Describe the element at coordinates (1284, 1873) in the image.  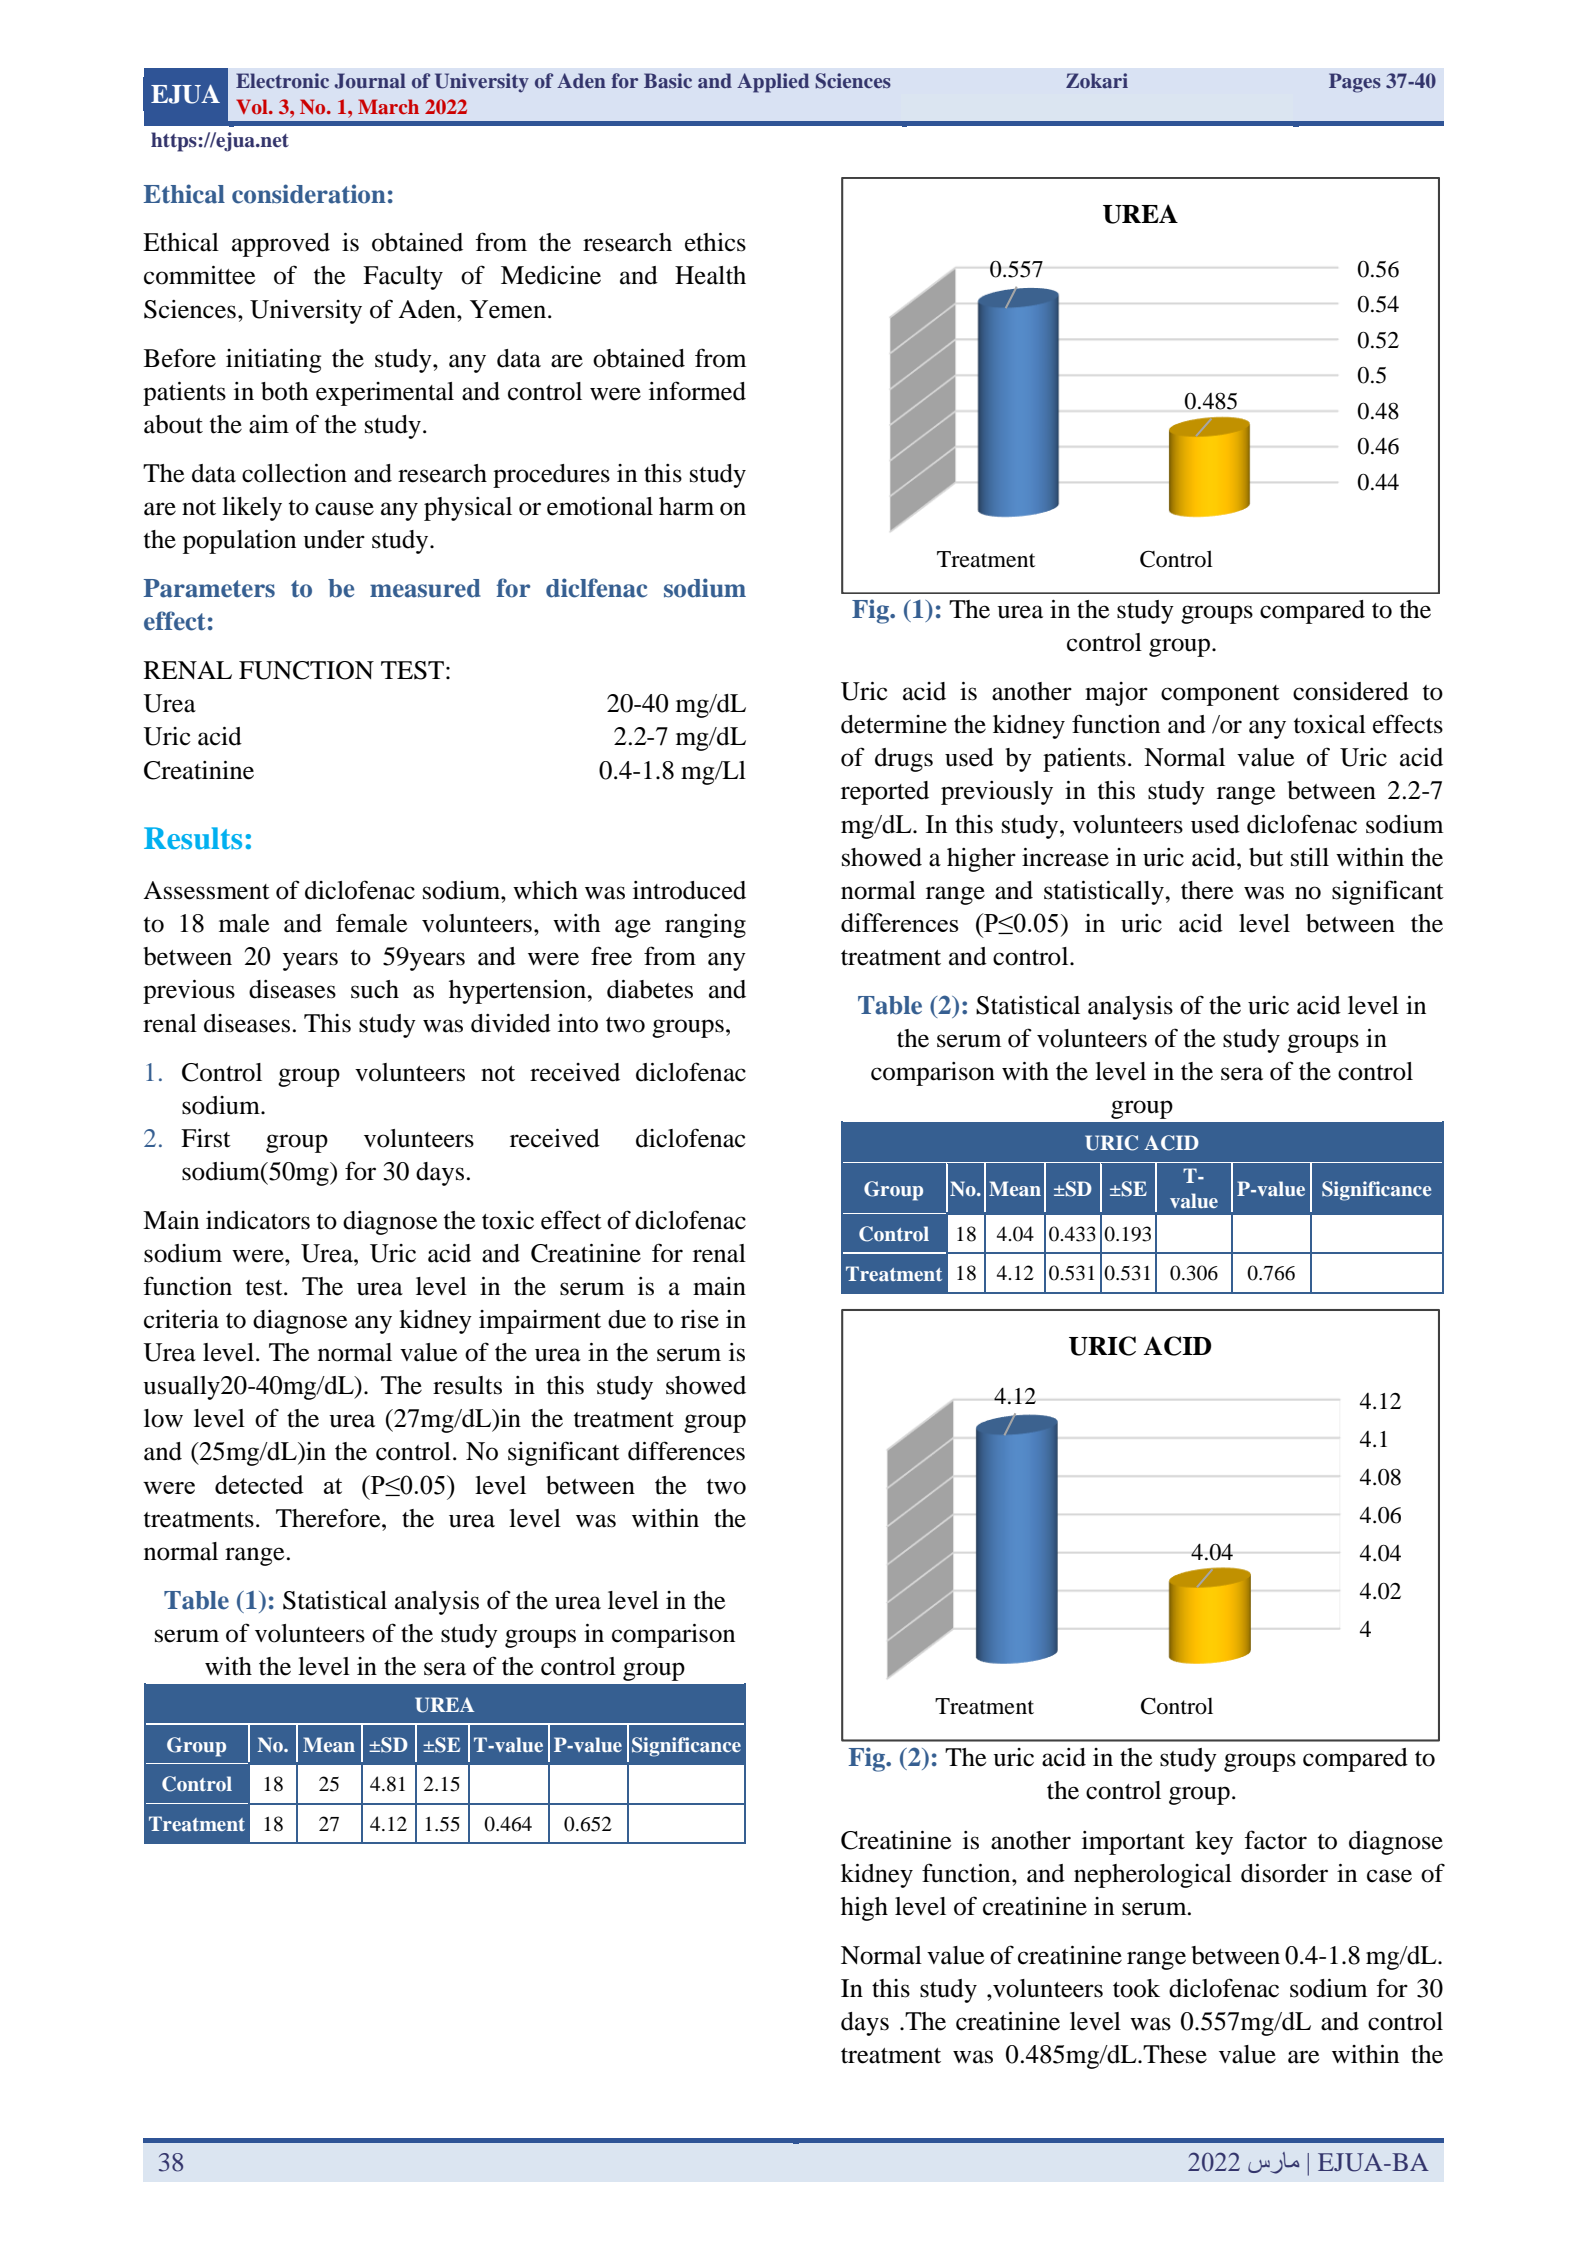
I see `disorder` at that location.
